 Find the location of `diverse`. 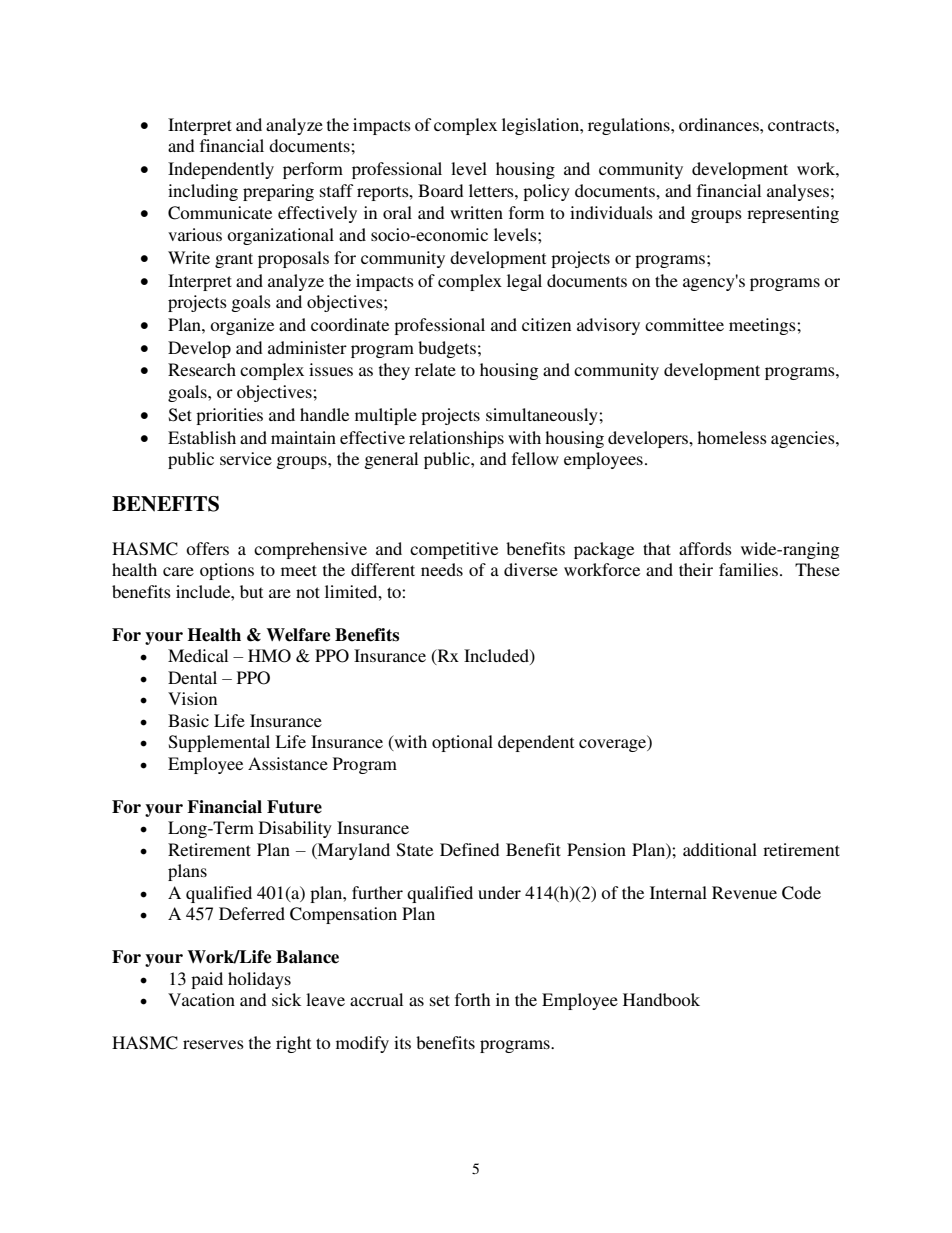

diverse is located at coordinates (531, 569).
